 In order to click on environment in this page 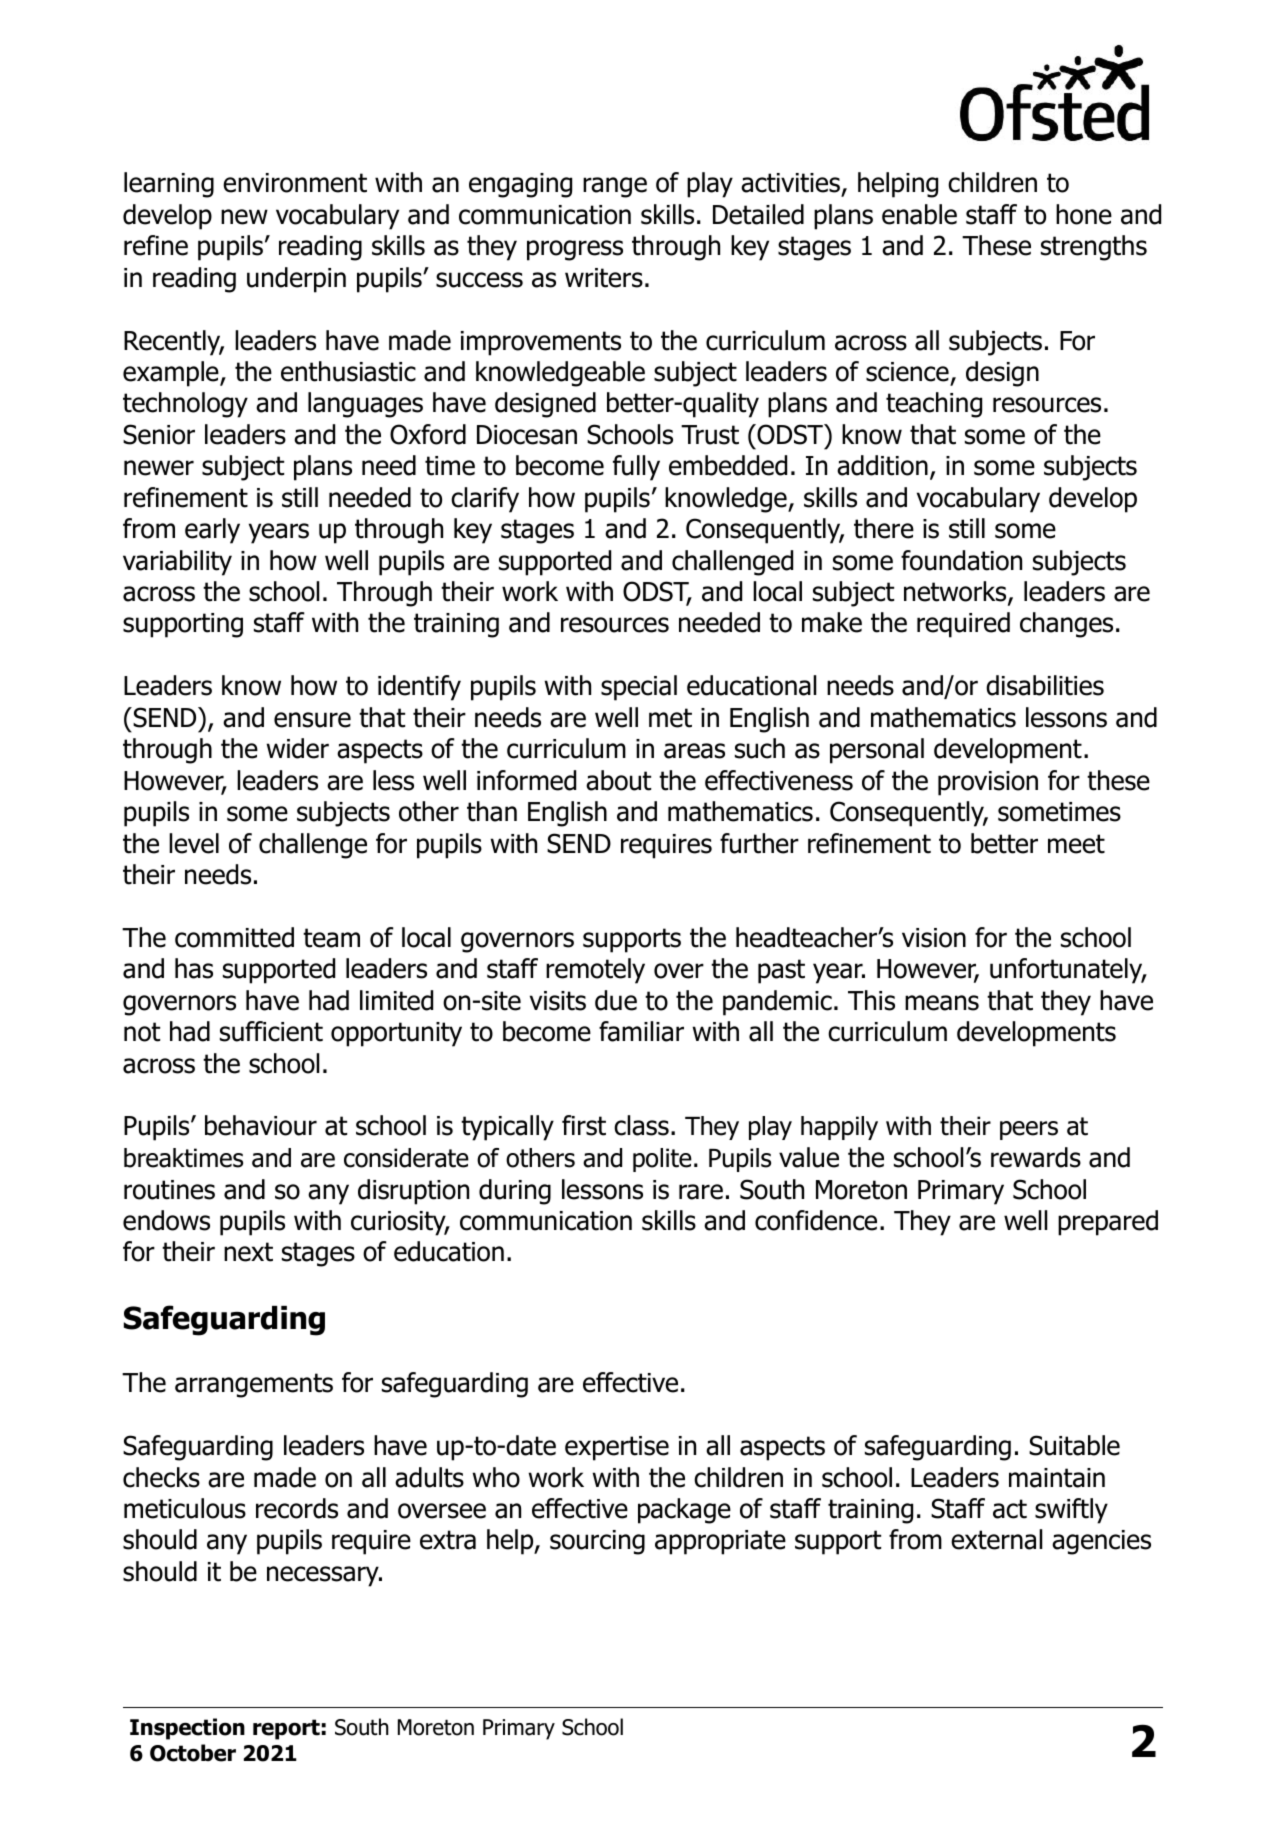, I will do `click(295, 183)`.
